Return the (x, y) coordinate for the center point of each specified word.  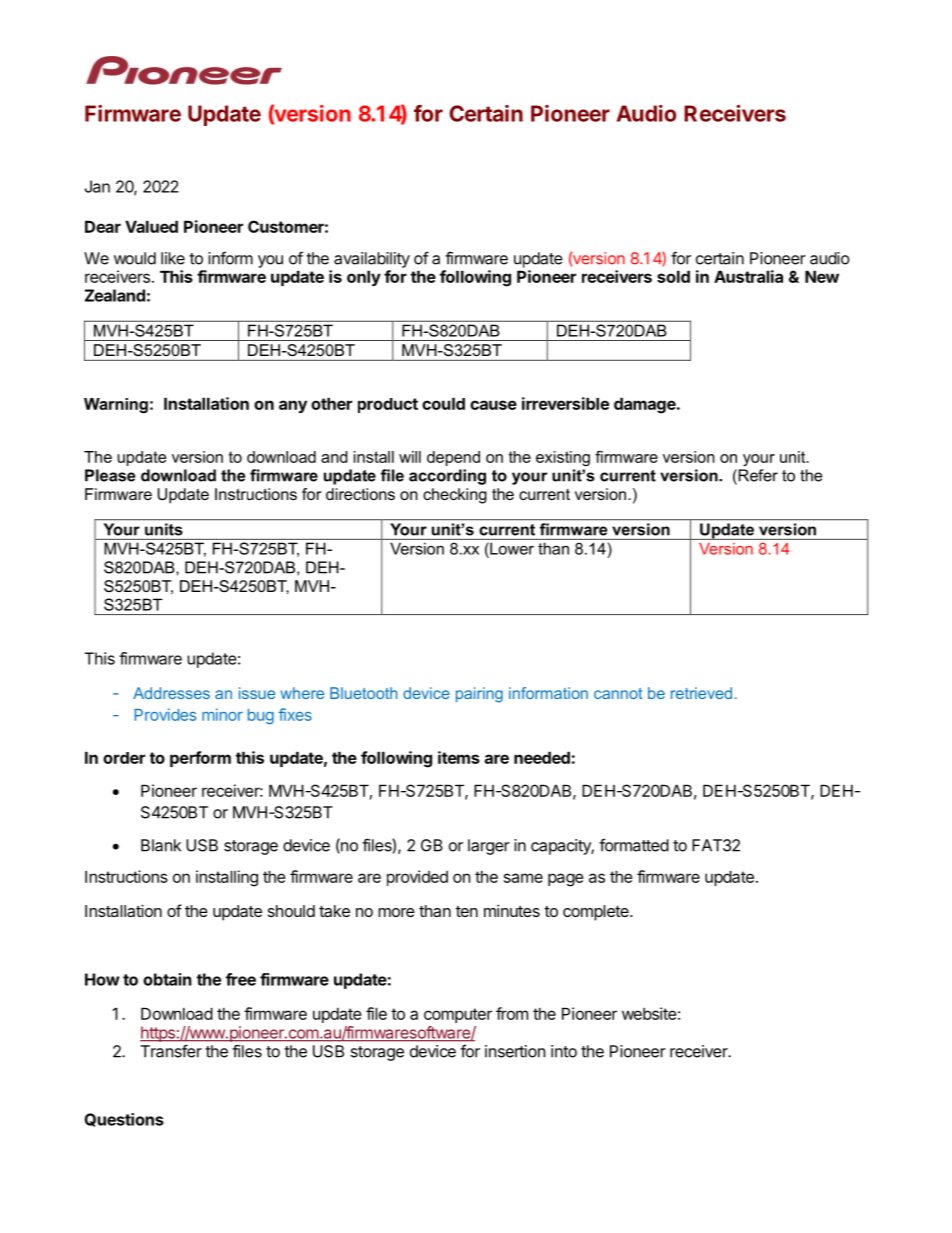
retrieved (701, 693)
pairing (479, 695)
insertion (515, 1051)
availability (372, 260)
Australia (748, 276)
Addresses (171, 693)
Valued (151, 226)
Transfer (171, 1051)
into (564, 1051)
